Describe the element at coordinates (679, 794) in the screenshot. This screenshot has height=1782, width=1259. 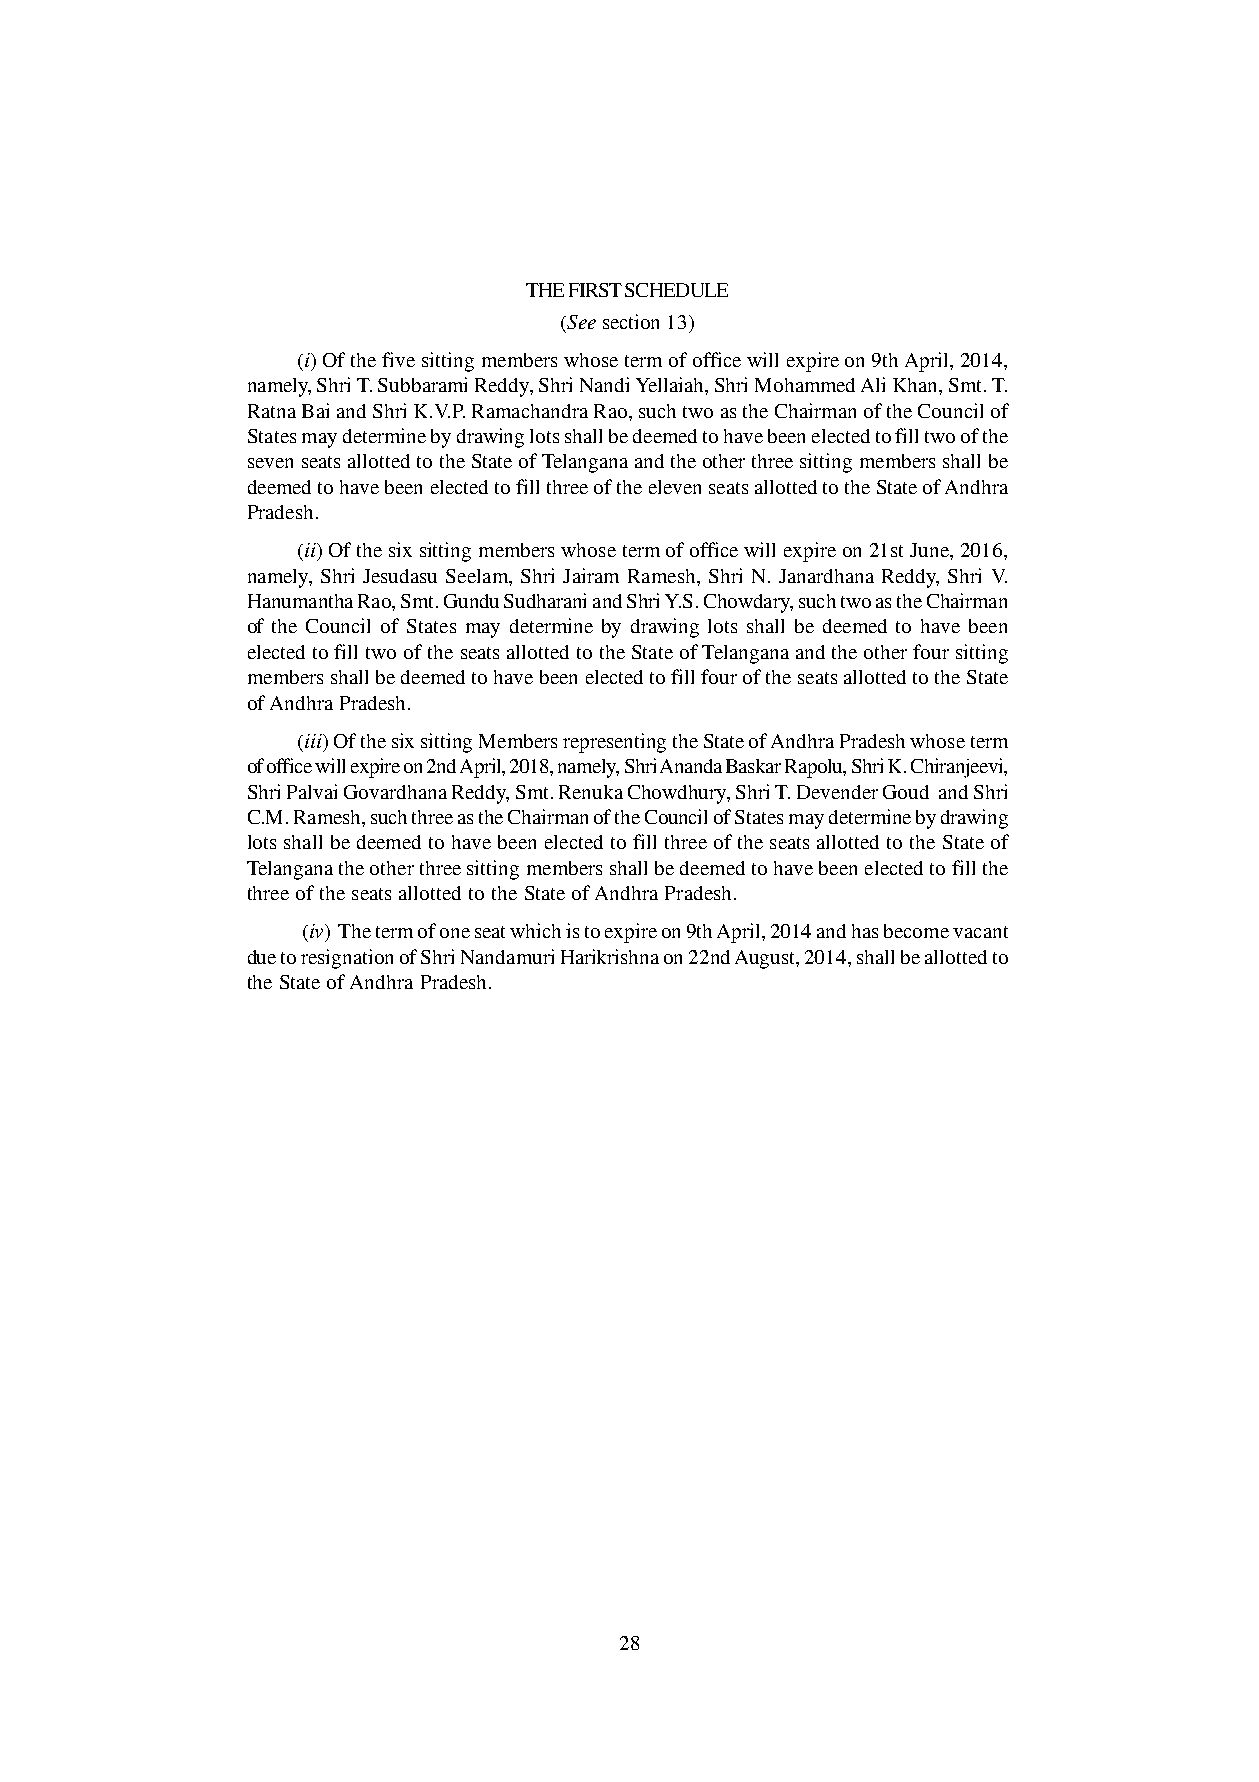
I see `Chowdhury` at that location.
